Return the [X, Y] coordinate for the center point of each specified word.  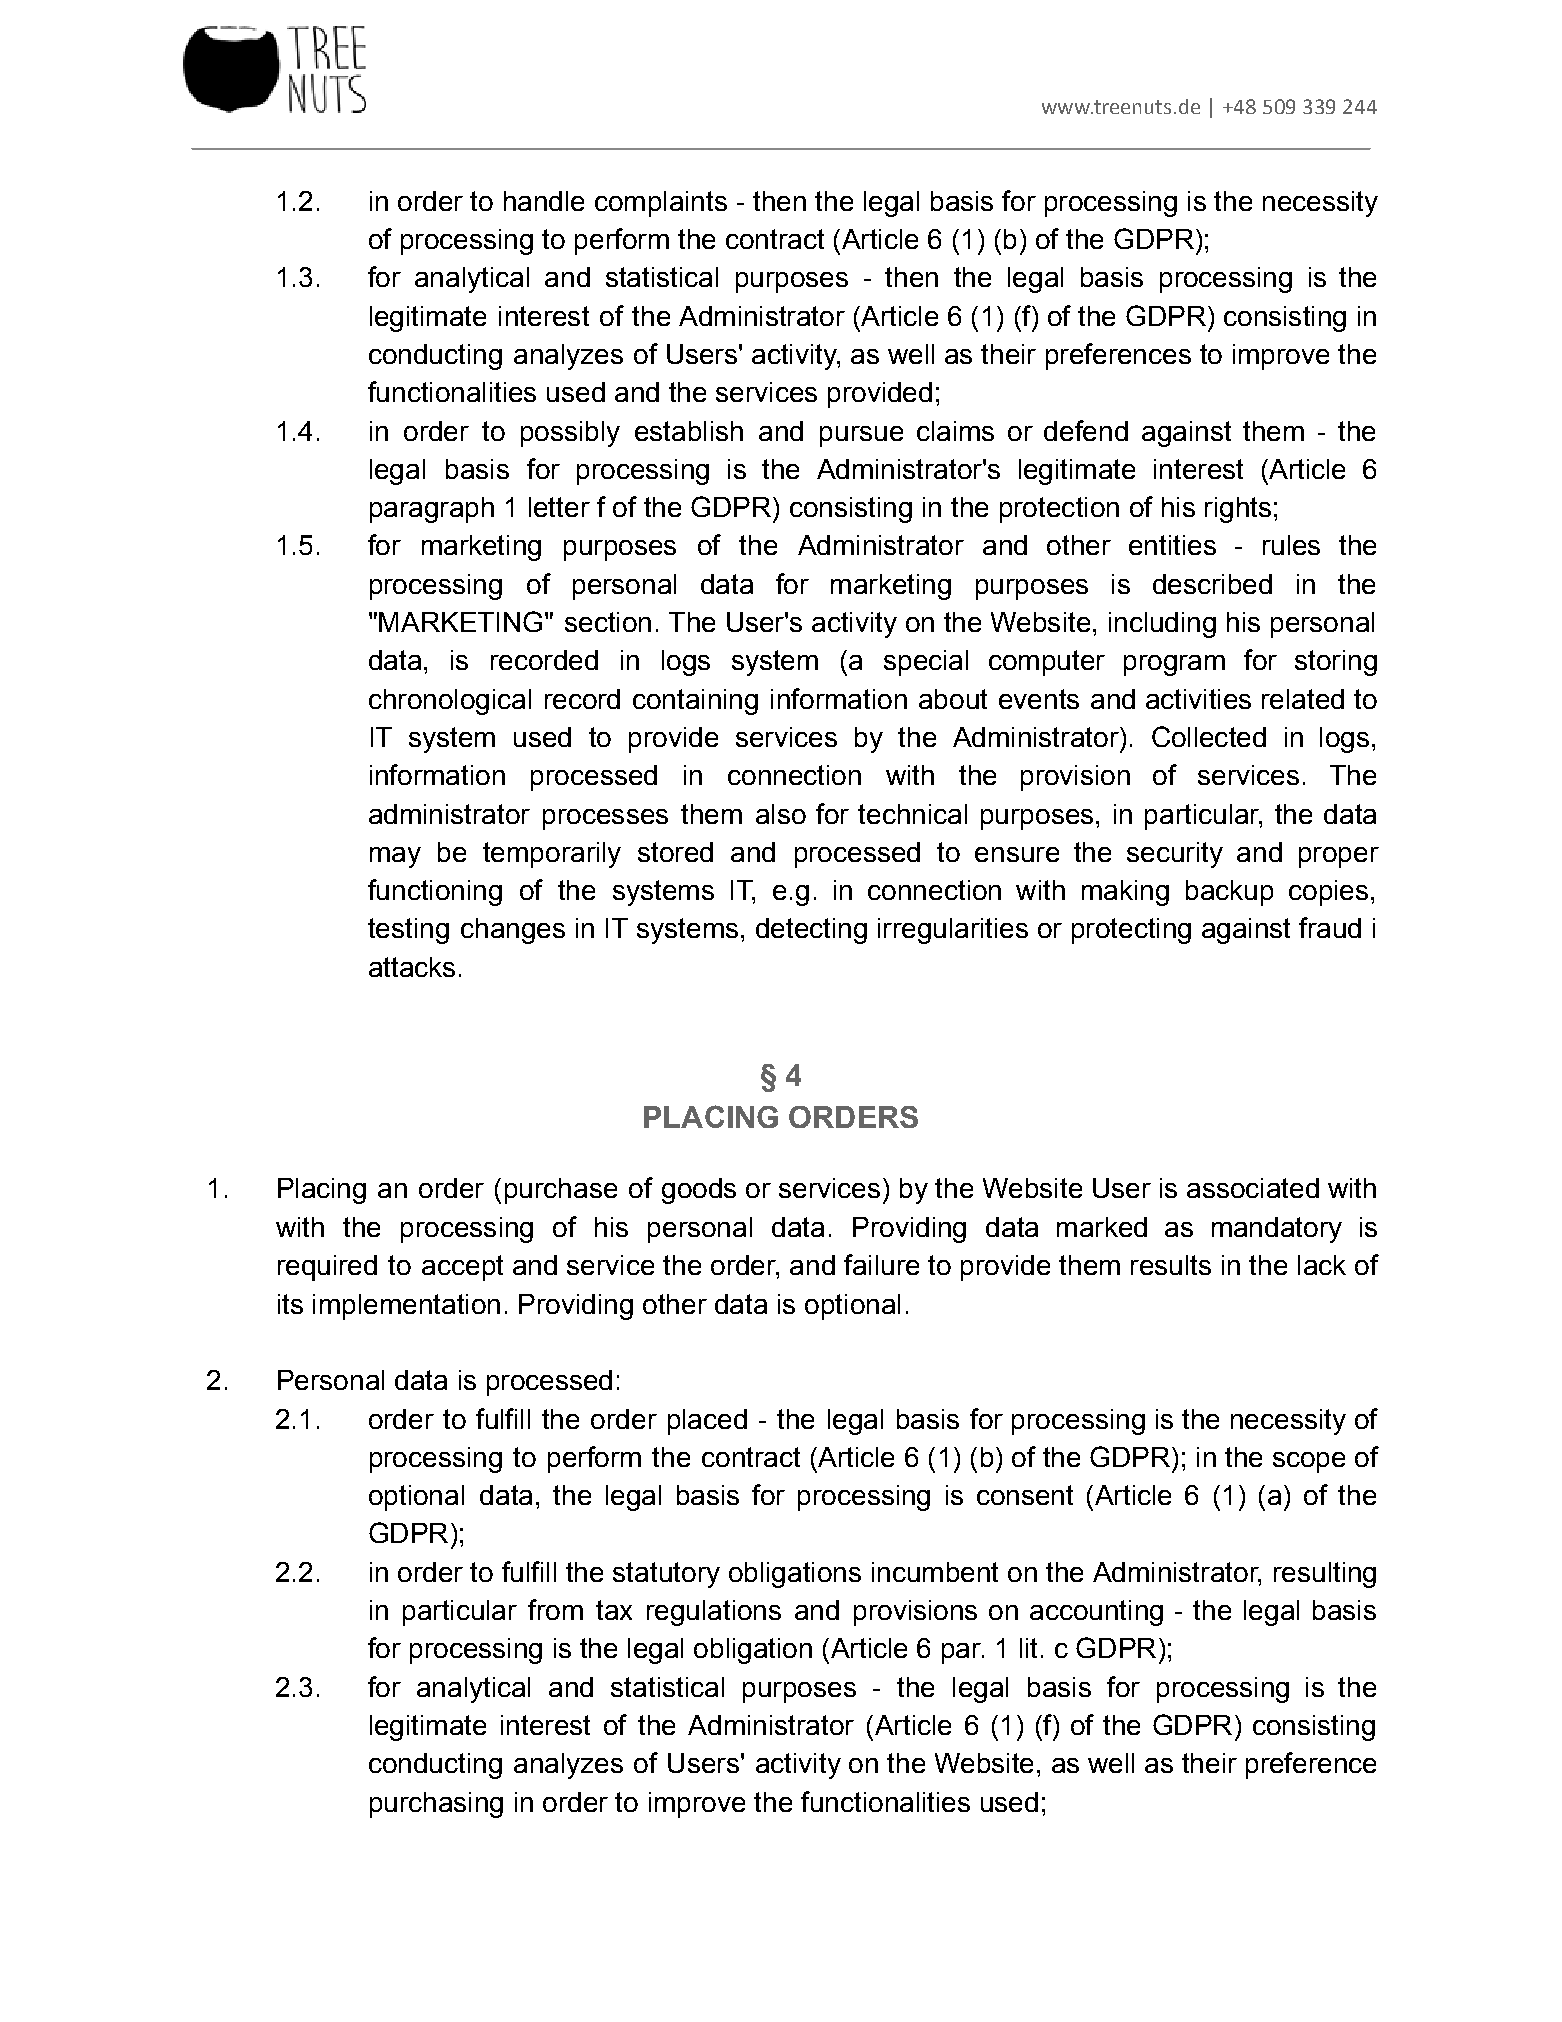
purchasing [436, 1805]
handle [544, 201]
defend [1086, 430]
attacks [412, 967]
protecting [1131, 931]
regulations [714, 1613]
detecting [811, 931]
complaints [661, 204]
